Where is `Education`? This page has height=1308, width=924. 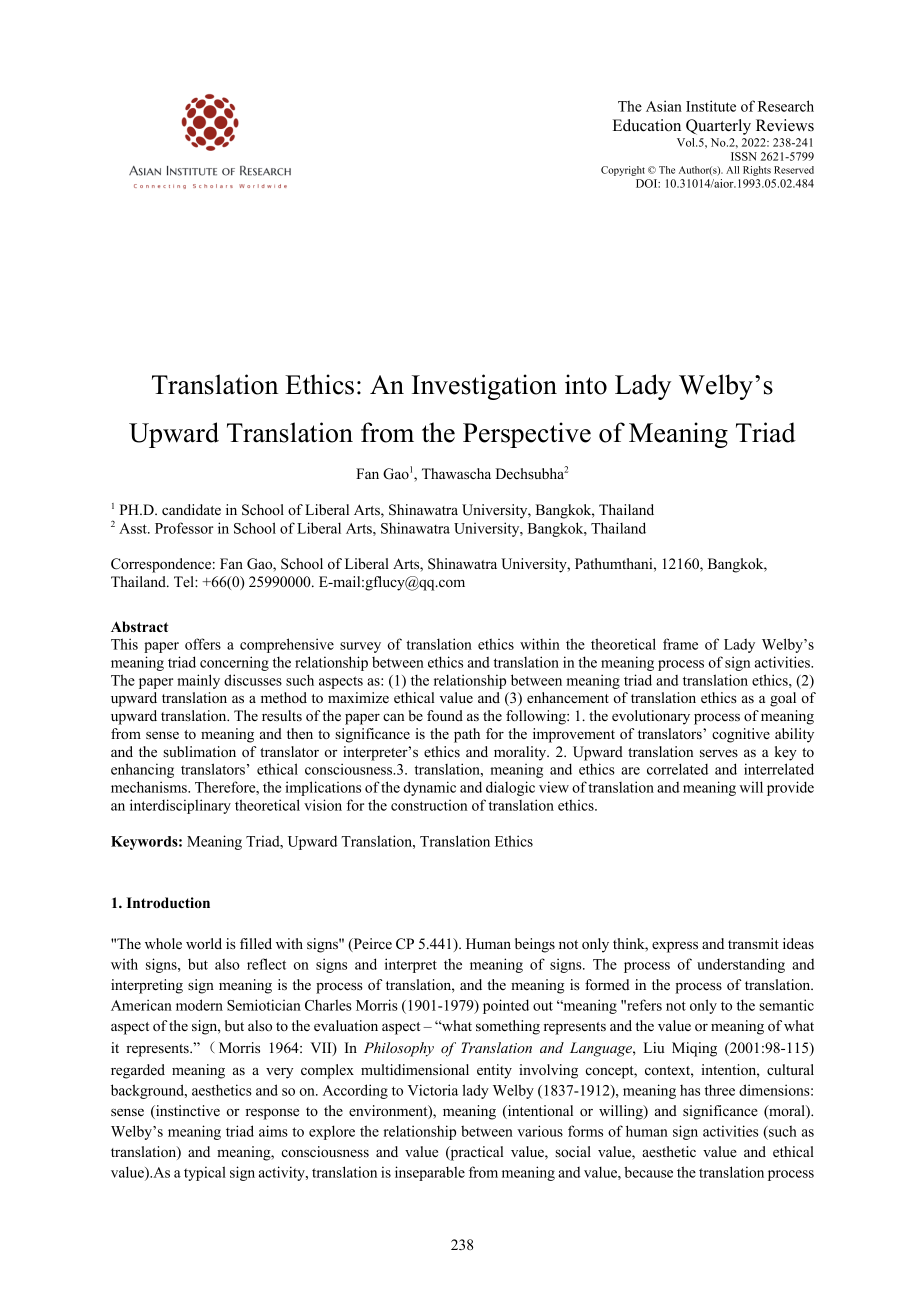 Education is located at coordinates (647, 125).
